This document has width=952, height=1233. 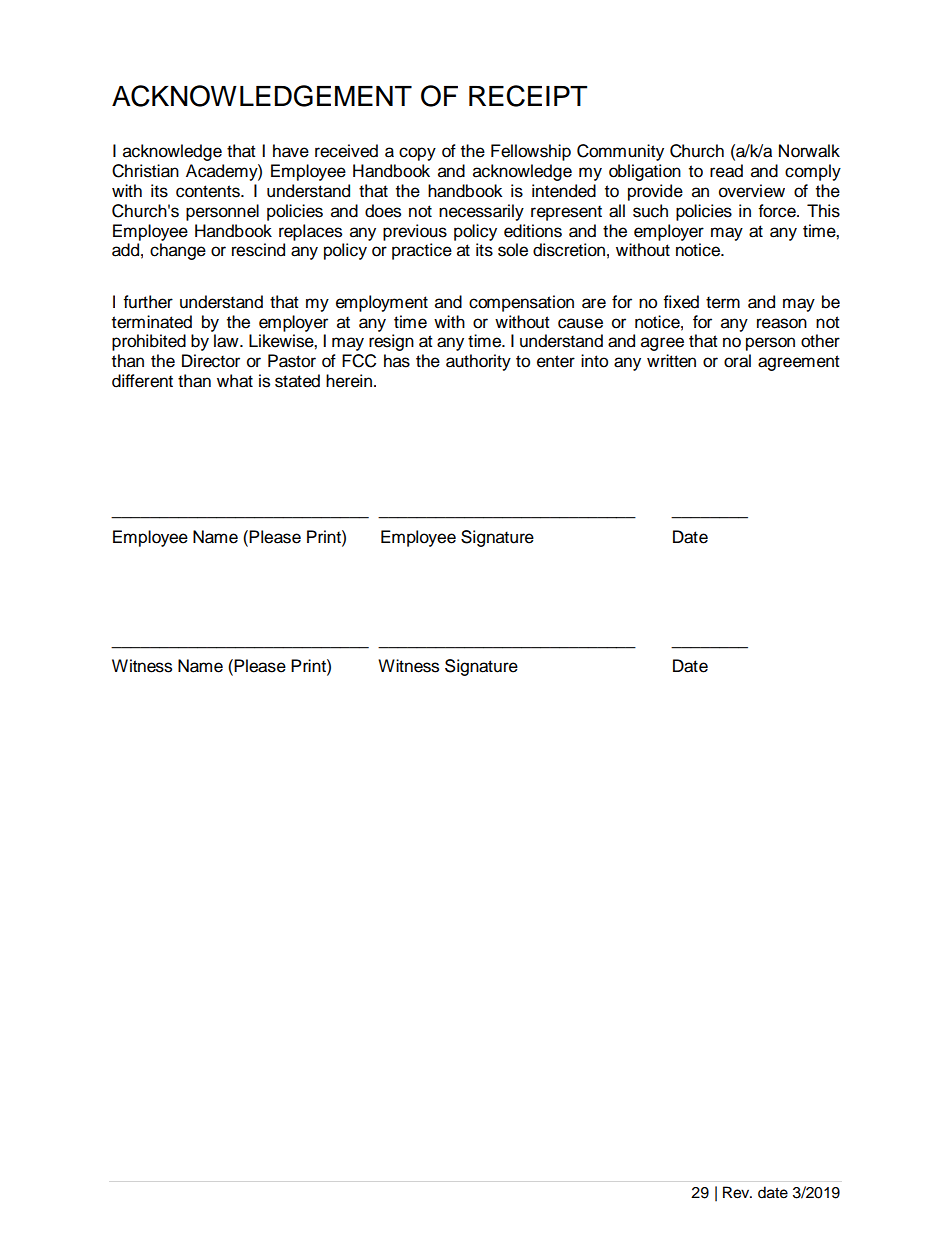 I want to click on what, so click(x=235, y=381).
